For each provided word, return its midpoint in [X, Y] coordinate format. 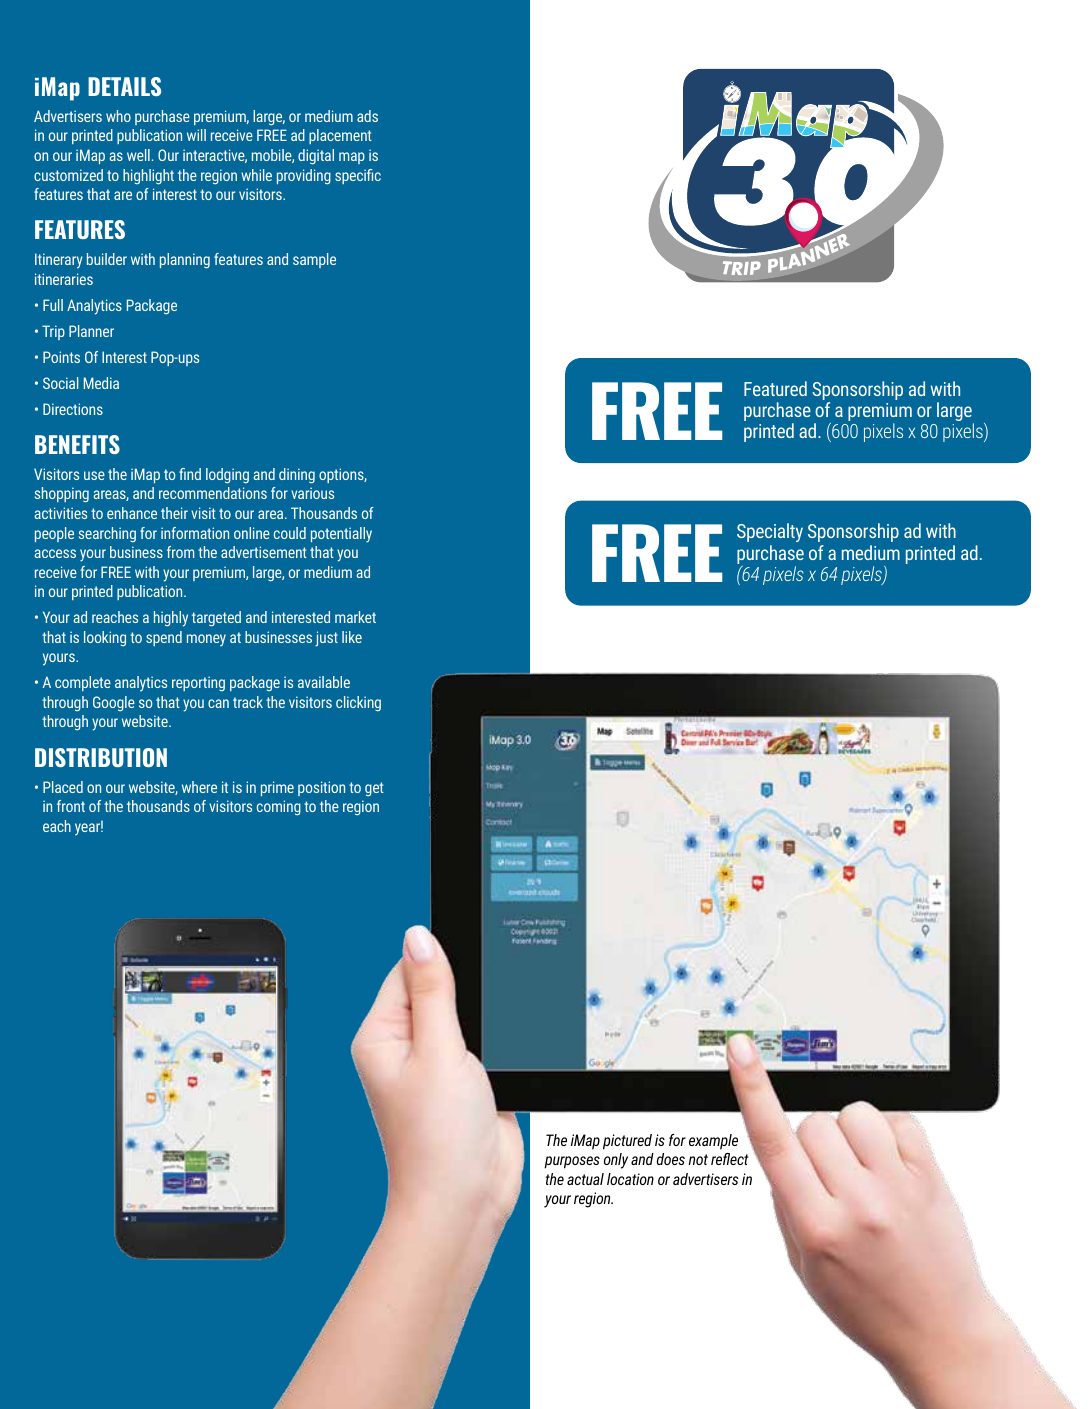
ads [367, 116]
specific [358, 176]
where [199, 787]
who [118, 116]
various [312, 493]
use [94, 475]
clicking [358, 703]
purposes [572, 1162]
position [321, 788]
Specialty [770, 532]
